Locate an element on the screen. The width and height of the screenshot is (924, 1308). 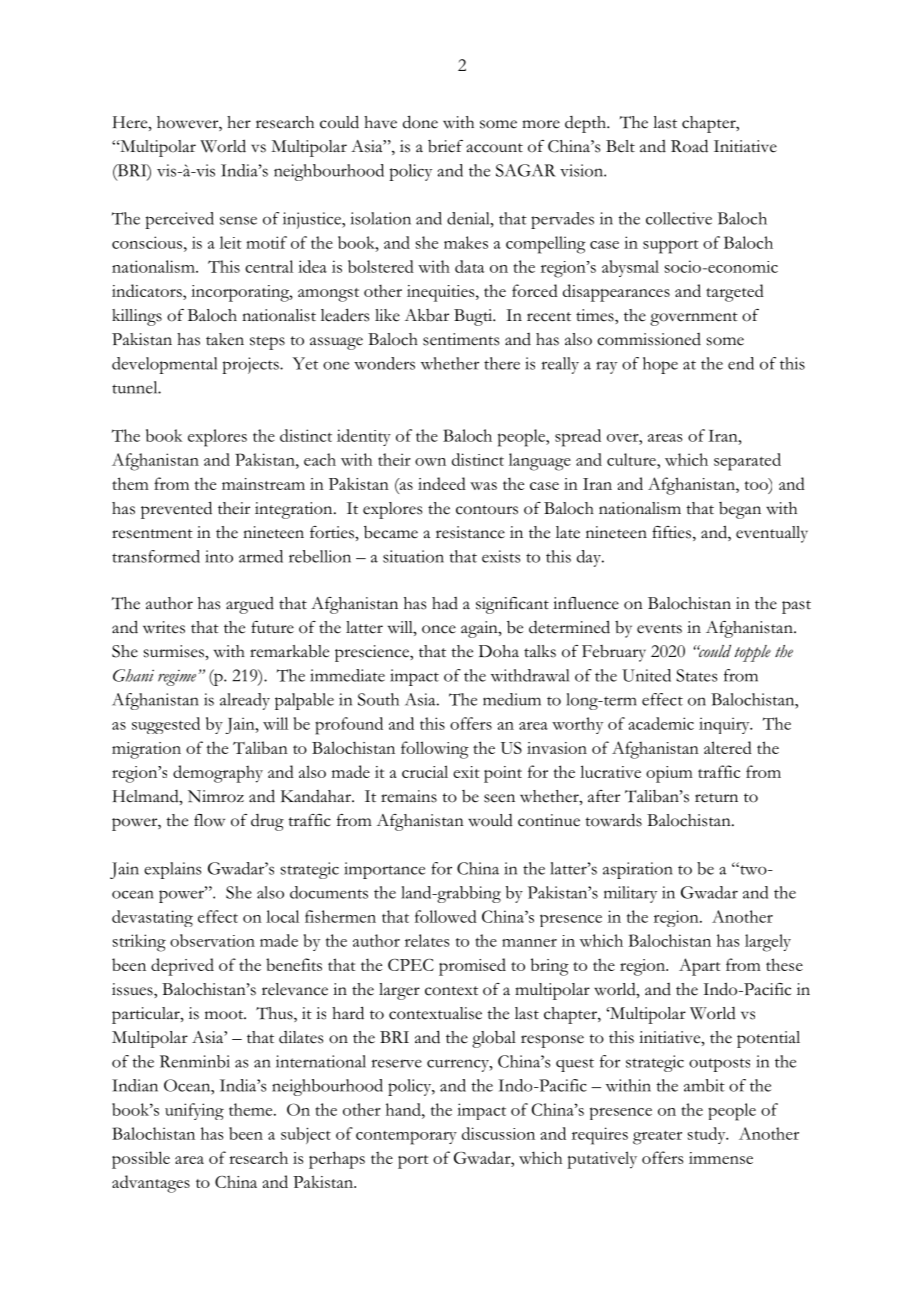
began is located at coordinates (740, 510).
